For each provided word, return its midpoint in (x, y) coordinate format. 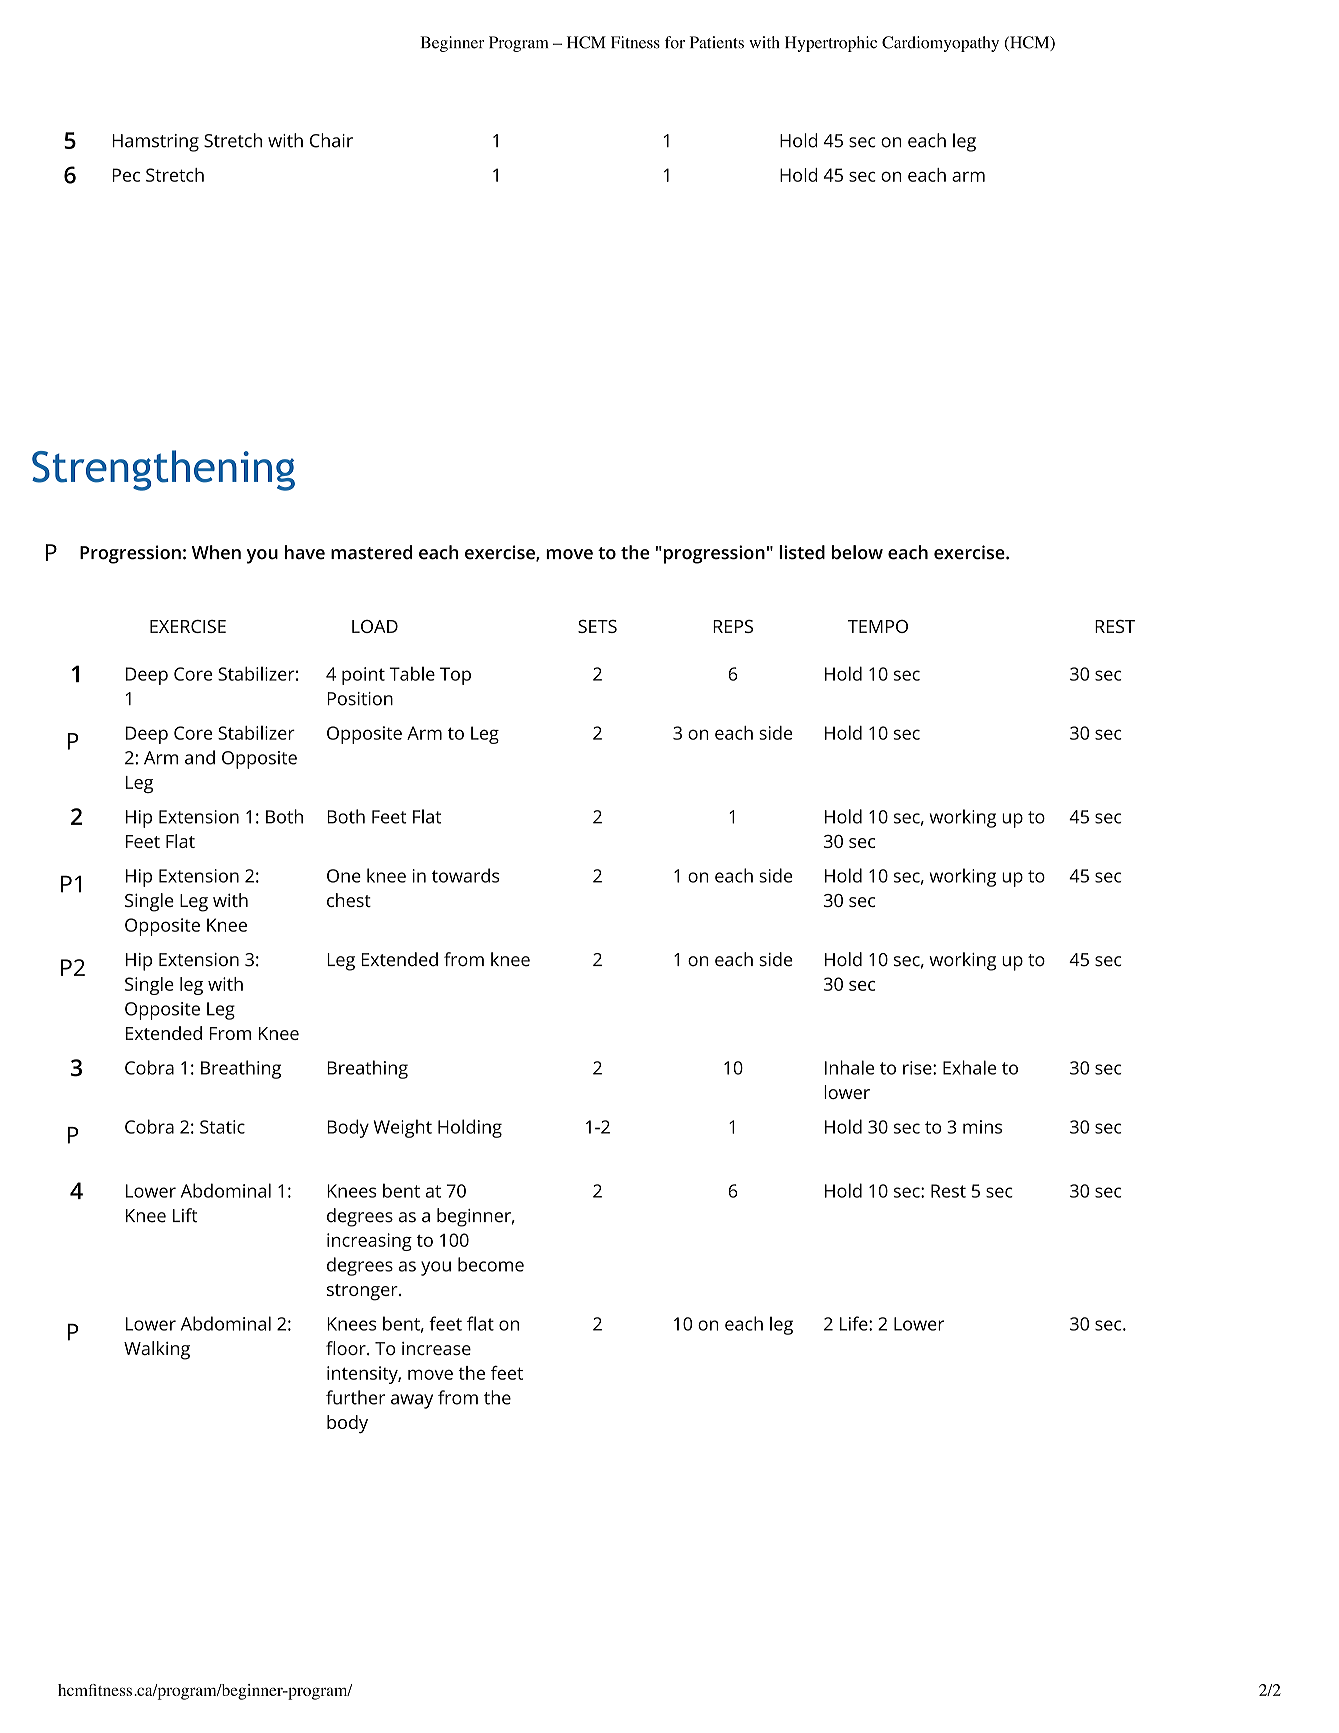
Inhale (849, 1067)
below (857, 552)
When (216, 552)
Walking (157, 1350)
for (675, 42)
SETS (597, 626)
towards (465, 875)
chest (349, 900)
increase (436, 1348)
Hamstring (155, 143)
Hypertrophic (831, 44)
